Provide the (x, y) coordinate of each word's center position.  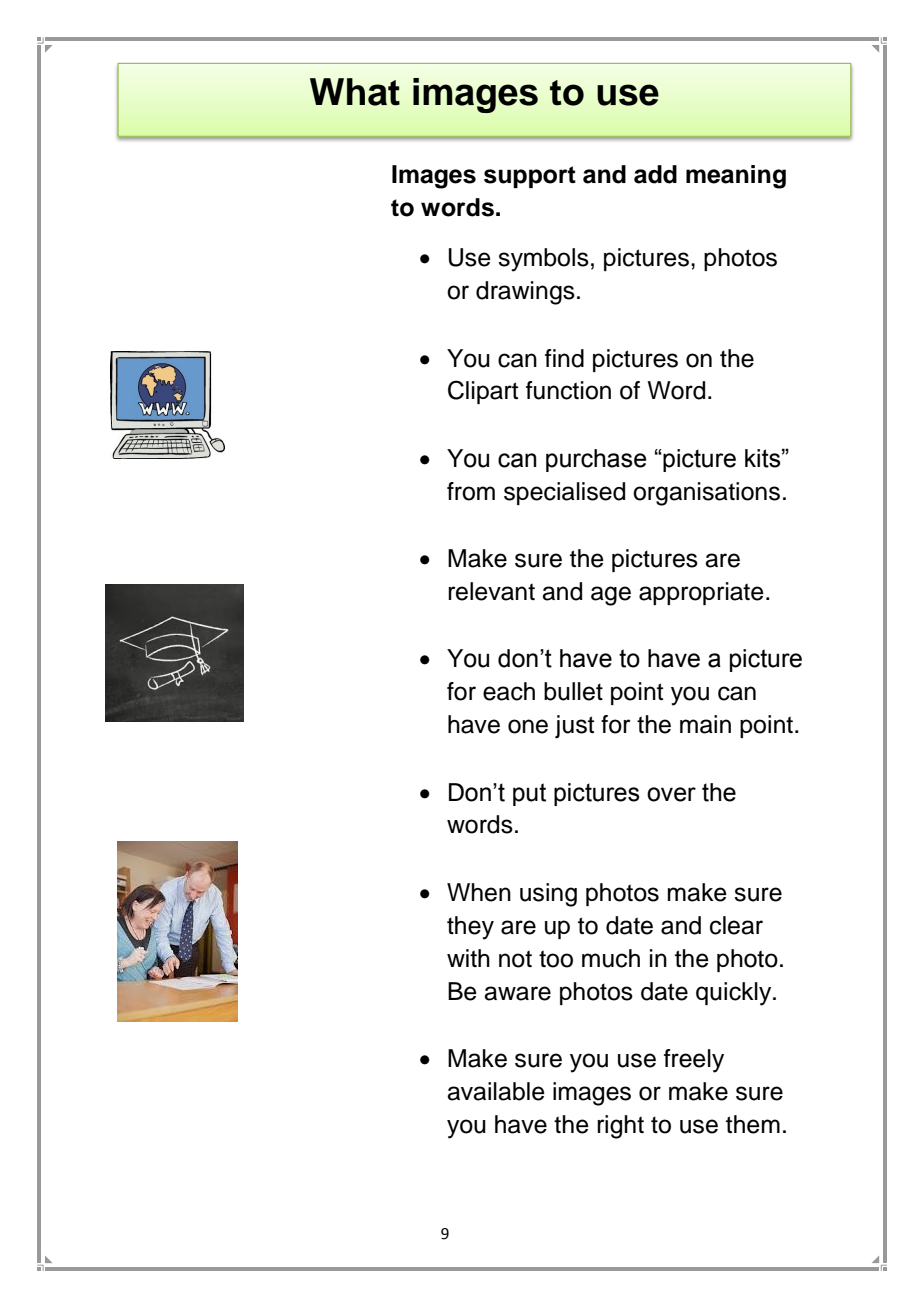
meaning (736, 177)
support (530, 177)
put (529, 794)
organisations (706, 494)
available (496, 1091)
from (471, 491)
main (705, 724)
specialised (564, 493)
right (620, 1127)
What (355, 92)
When (479, 892)
